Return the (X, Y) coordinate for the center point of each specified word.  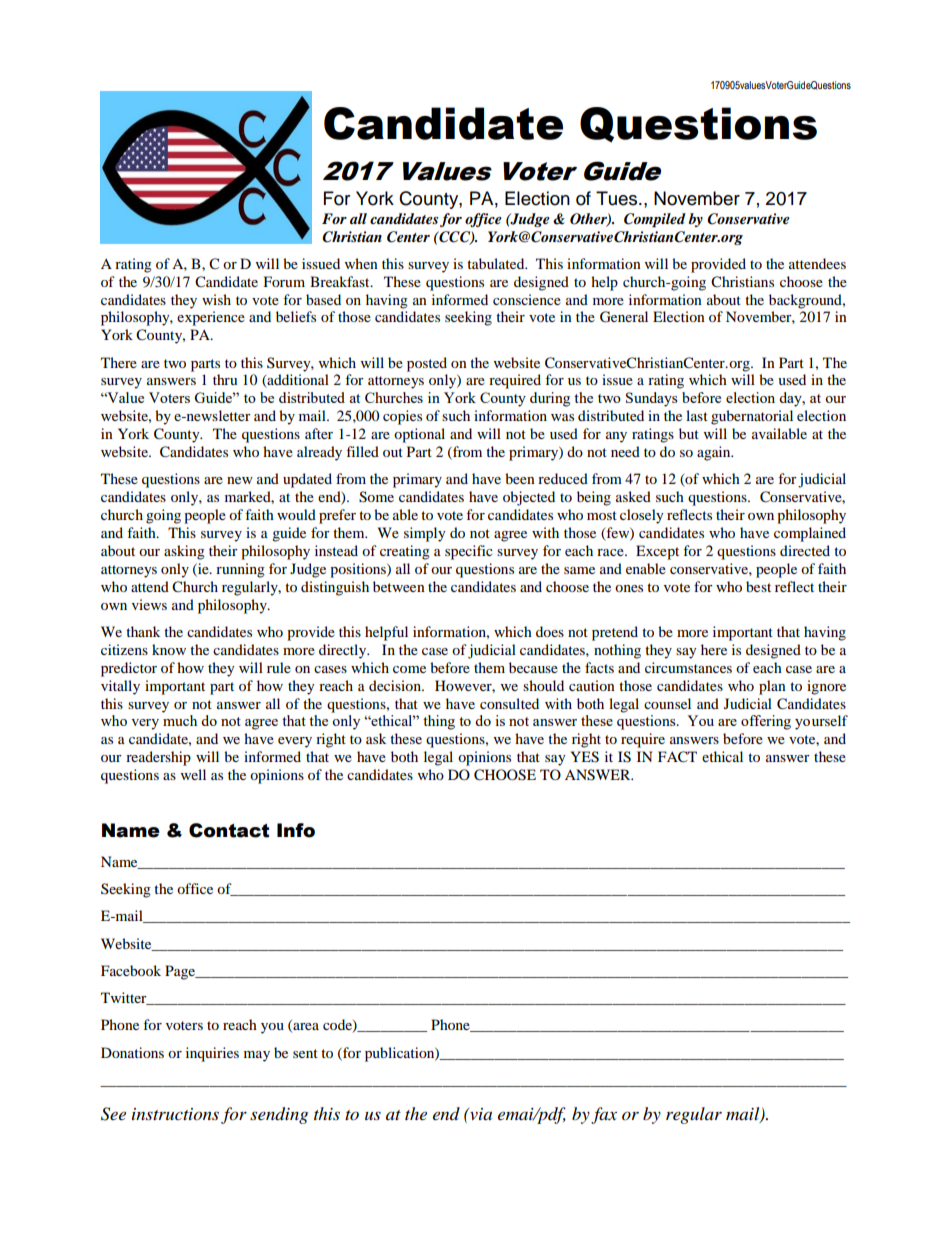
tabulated (497, 263)
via (480, 1114)
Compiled (655, 220)
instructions (175, 1114)
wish (216, 299)
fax (604, 1115)
